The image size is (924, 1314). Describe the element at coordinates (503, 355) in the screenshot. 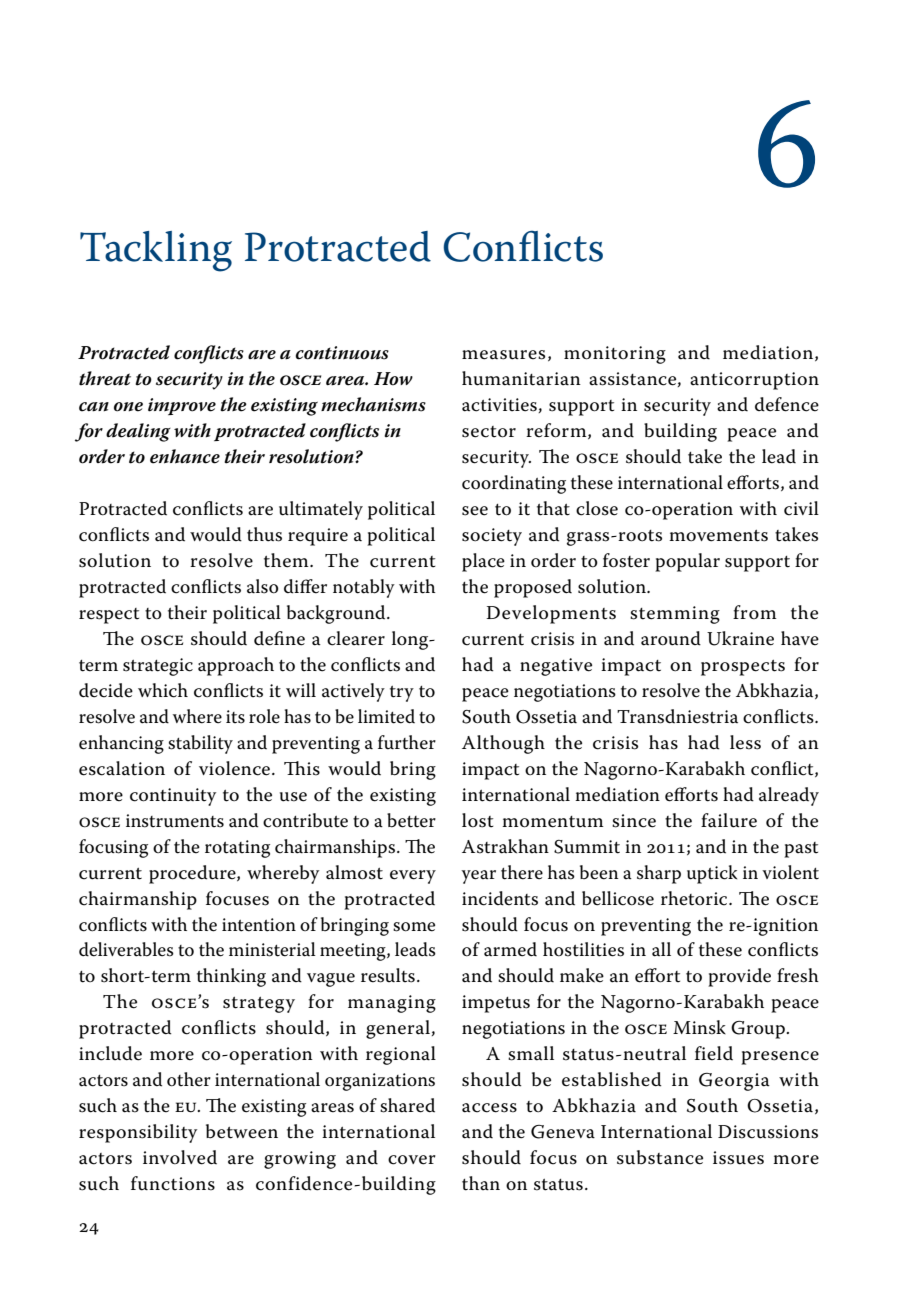

I see `measures` at that location.
